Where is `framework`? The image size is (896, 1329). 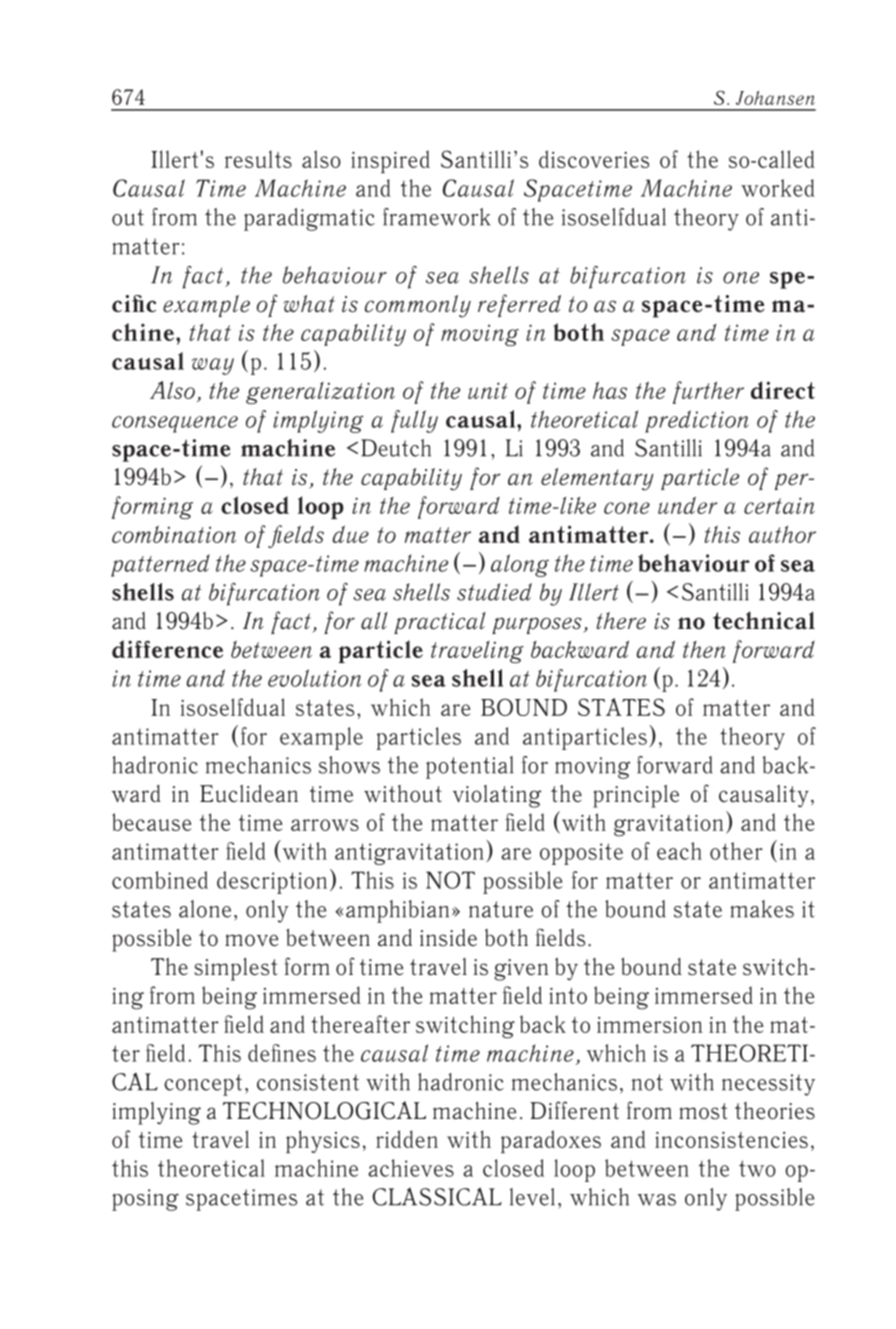 framework is located at coordinates (436, 217).
